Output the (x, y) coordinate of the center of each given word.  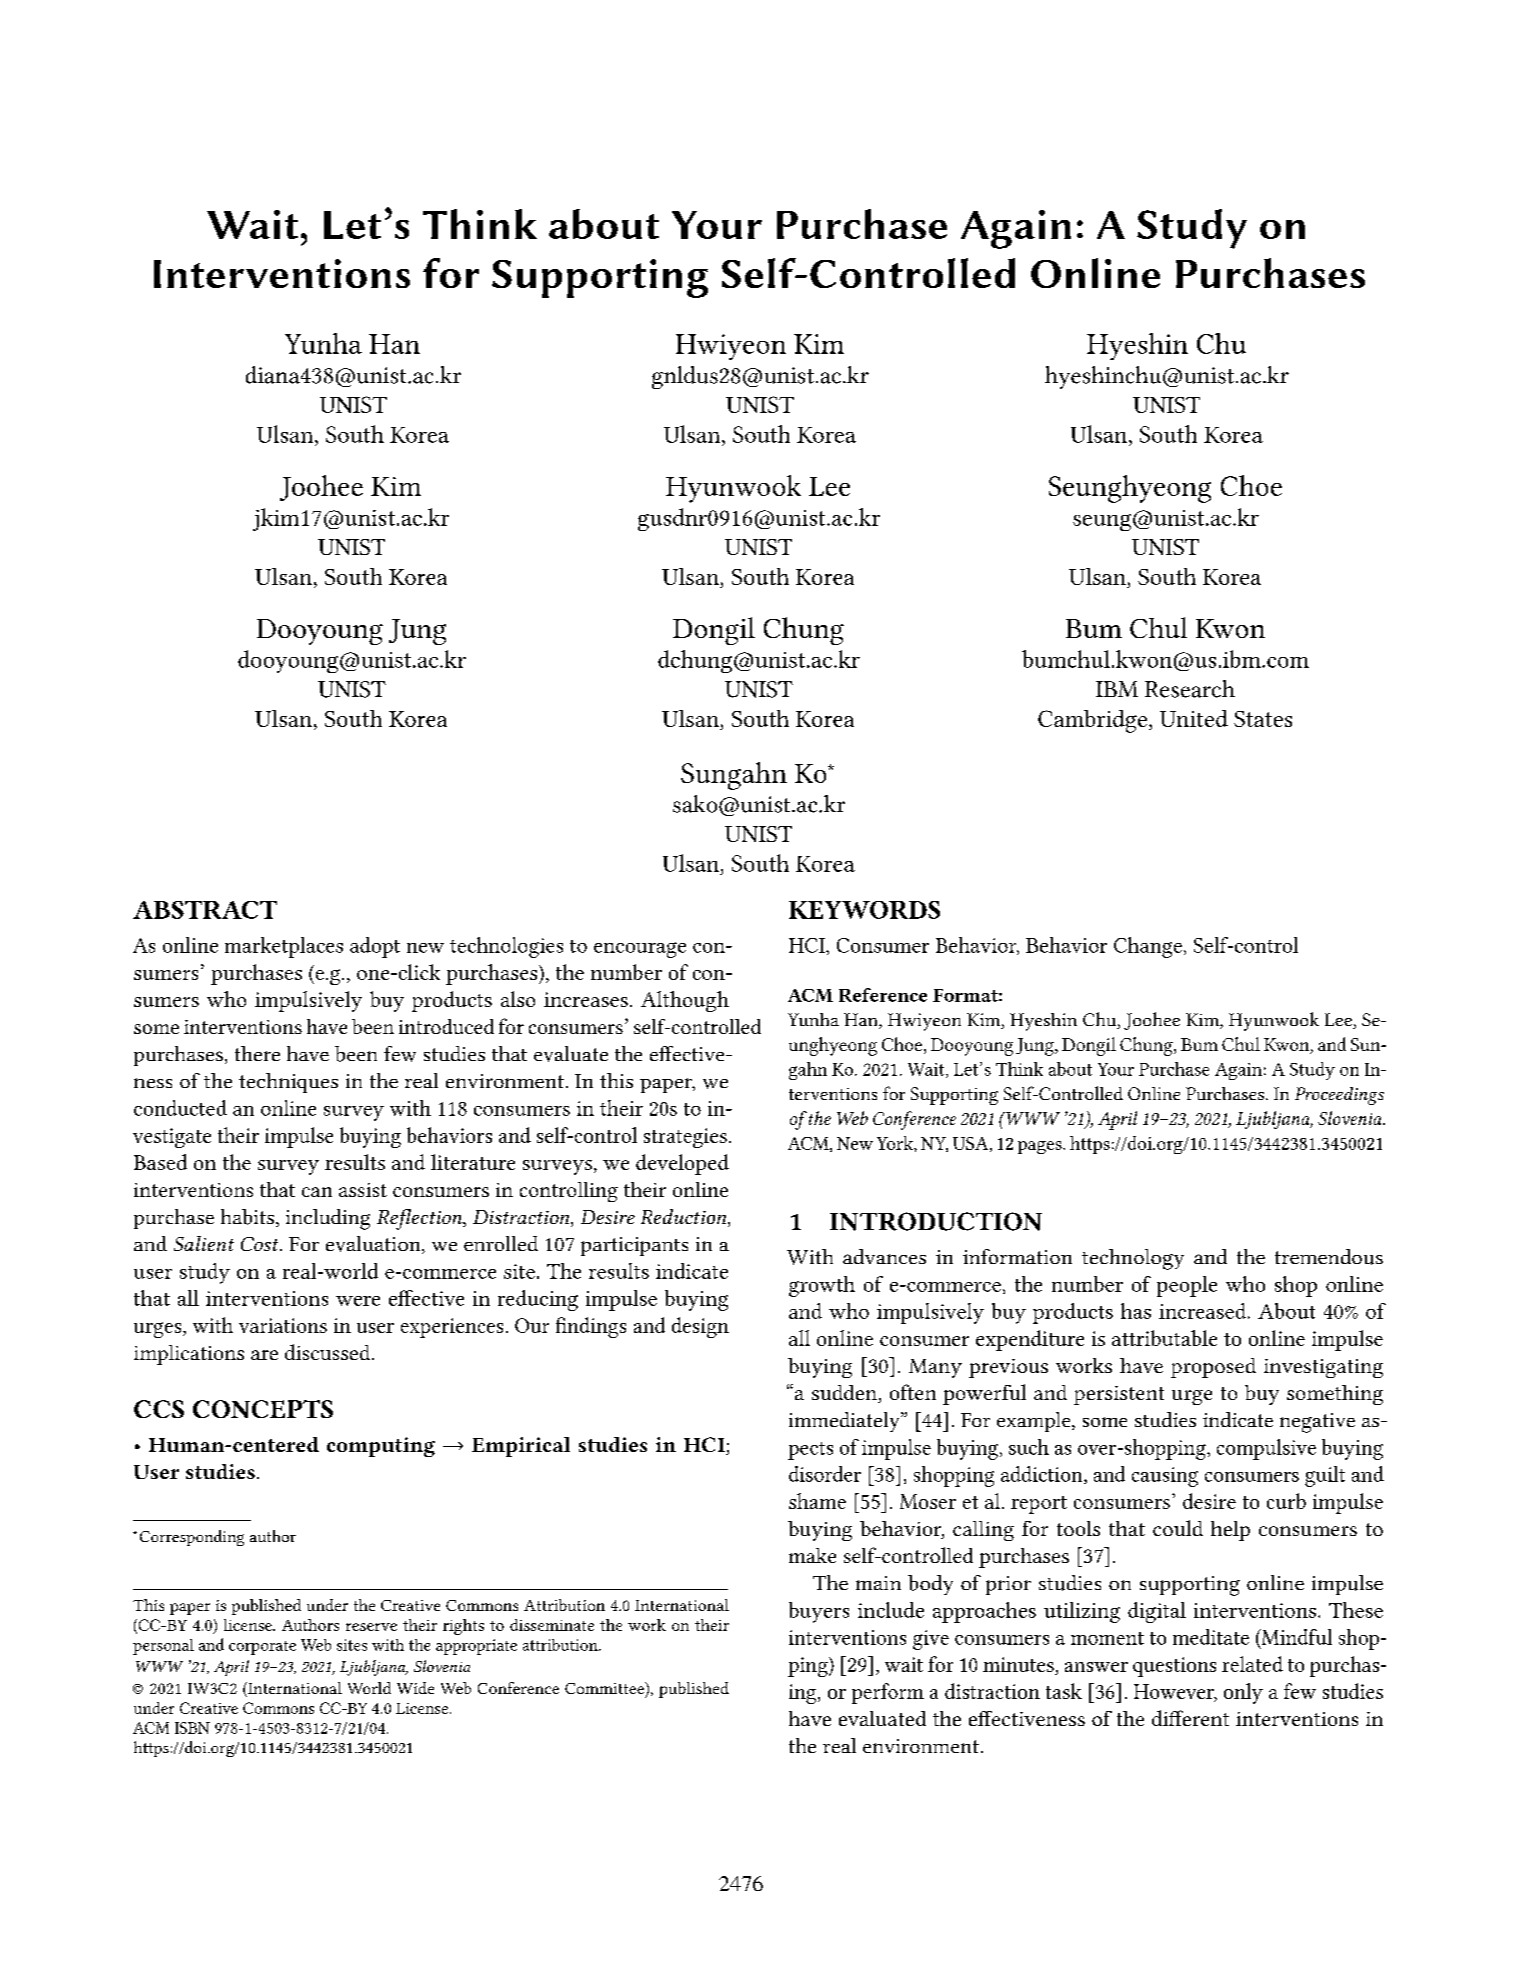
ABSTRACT (205, 910)
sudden (845, 1394)
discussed (329, 1352)
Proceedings (1339, 1096)
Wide (415, 1688)
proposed (1213, 1368)
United (1194, 718)
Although (685, 1001)
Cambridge (1094, 721)
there (257, 1053)
